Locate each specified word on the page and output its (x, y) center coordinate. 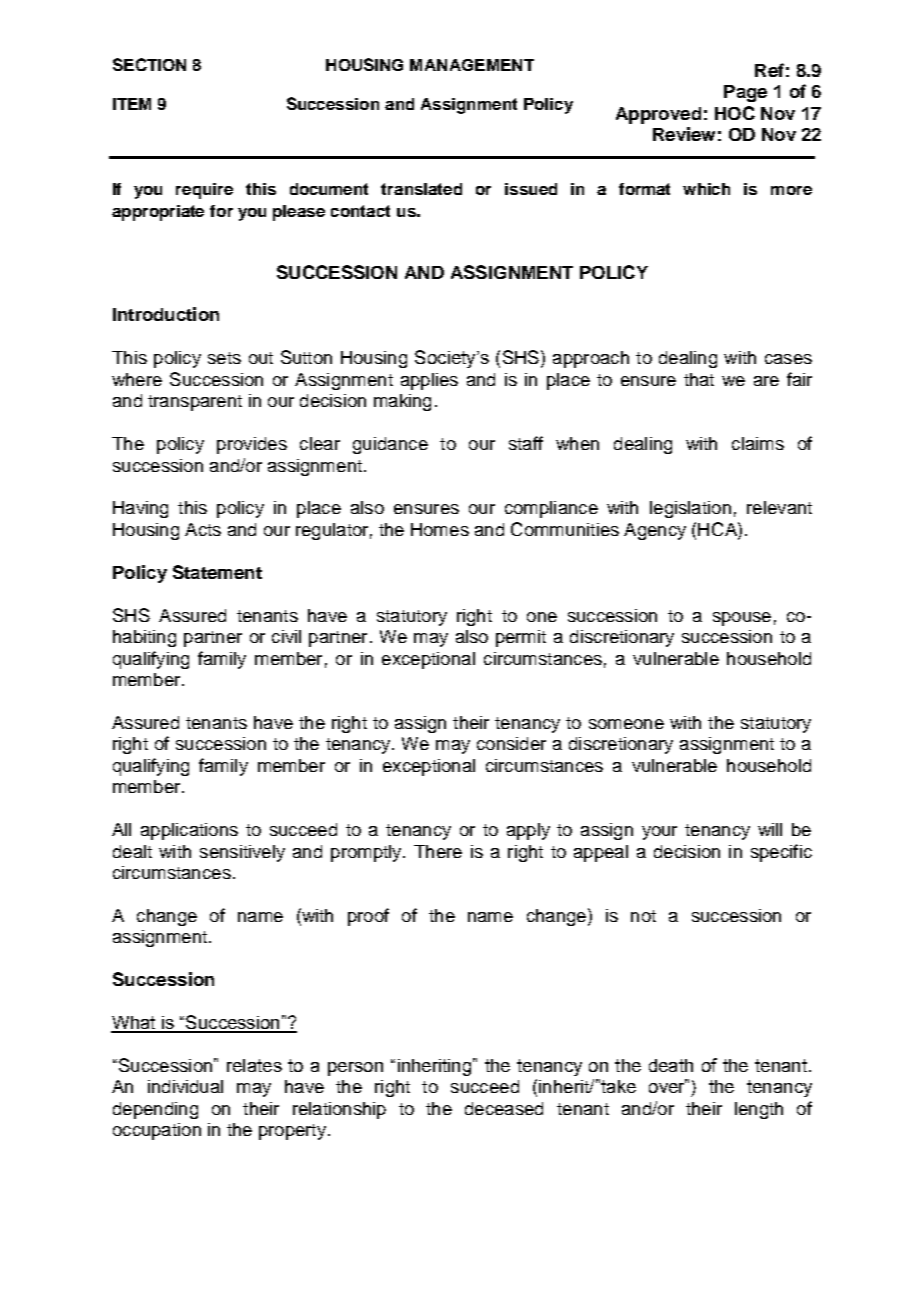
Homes (440, 529)
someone (626, 724)
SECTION (149, 64)
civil (286, 636)
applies (429, 381)
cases (788, 359)
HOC (735, 113)
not (643, 916)
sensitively (242, 853)
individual (185, 1086)
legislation (690, 509)
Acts (203, 529)
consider (511, 743)
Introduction (166, 314)
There (438, 851)
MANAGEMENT (472, 65)
